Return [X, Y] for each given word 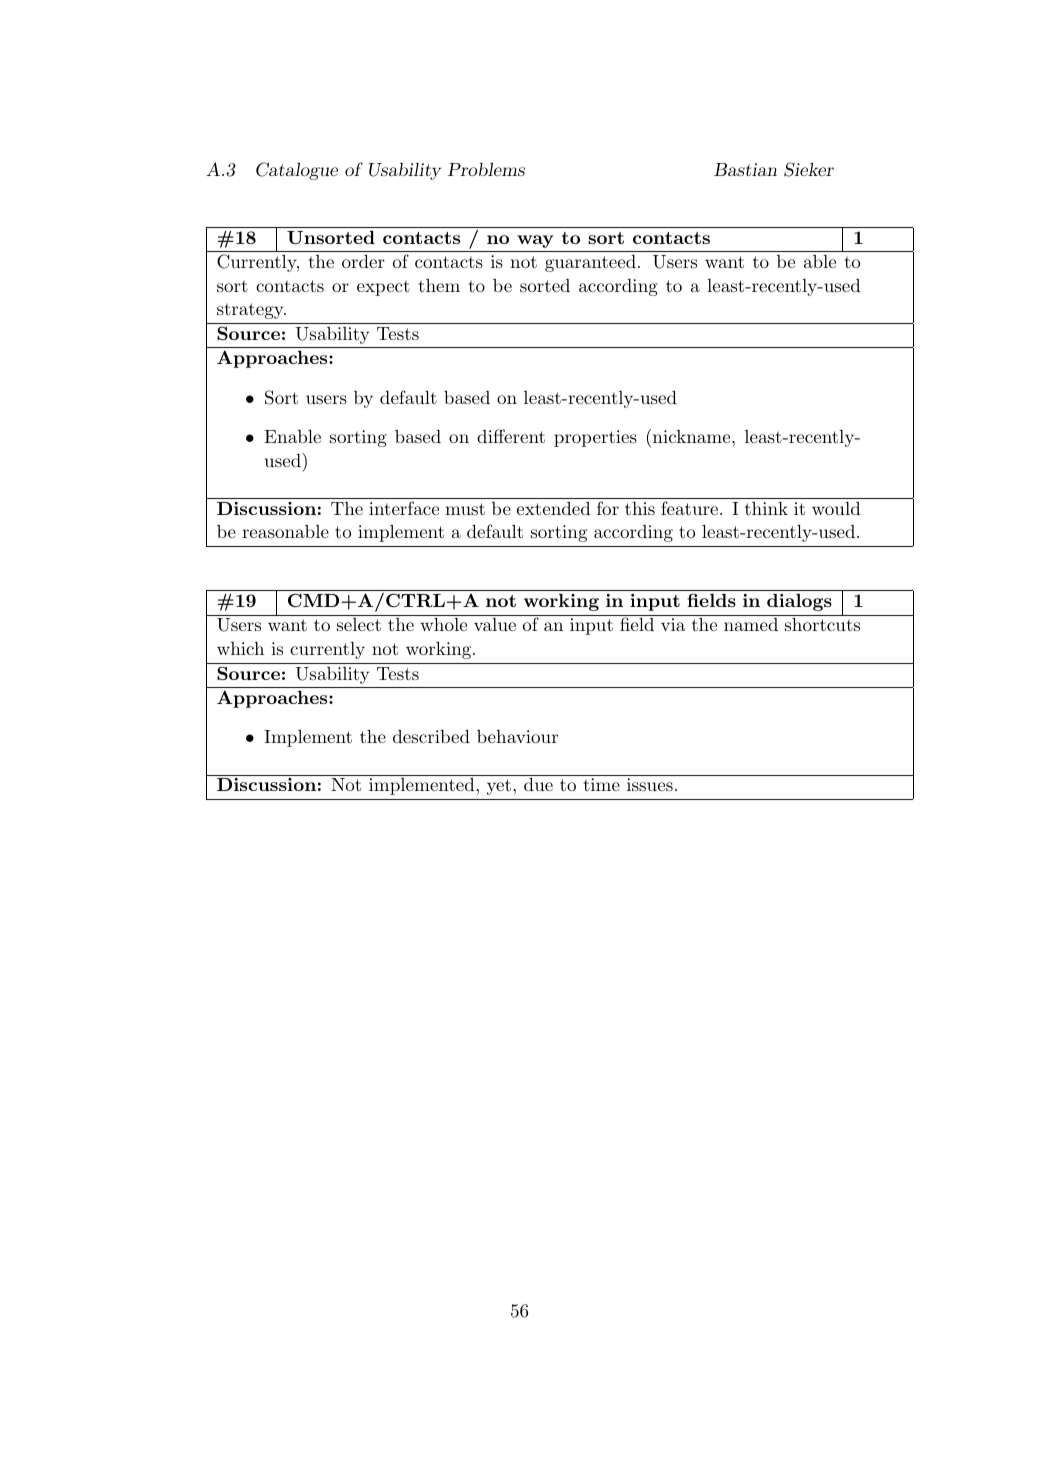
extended [553, 508]
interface [404, 508]
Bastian [745, 169]
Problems [486, 169]
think [766, 508]
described [431, 736]
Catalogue [297, 171]
